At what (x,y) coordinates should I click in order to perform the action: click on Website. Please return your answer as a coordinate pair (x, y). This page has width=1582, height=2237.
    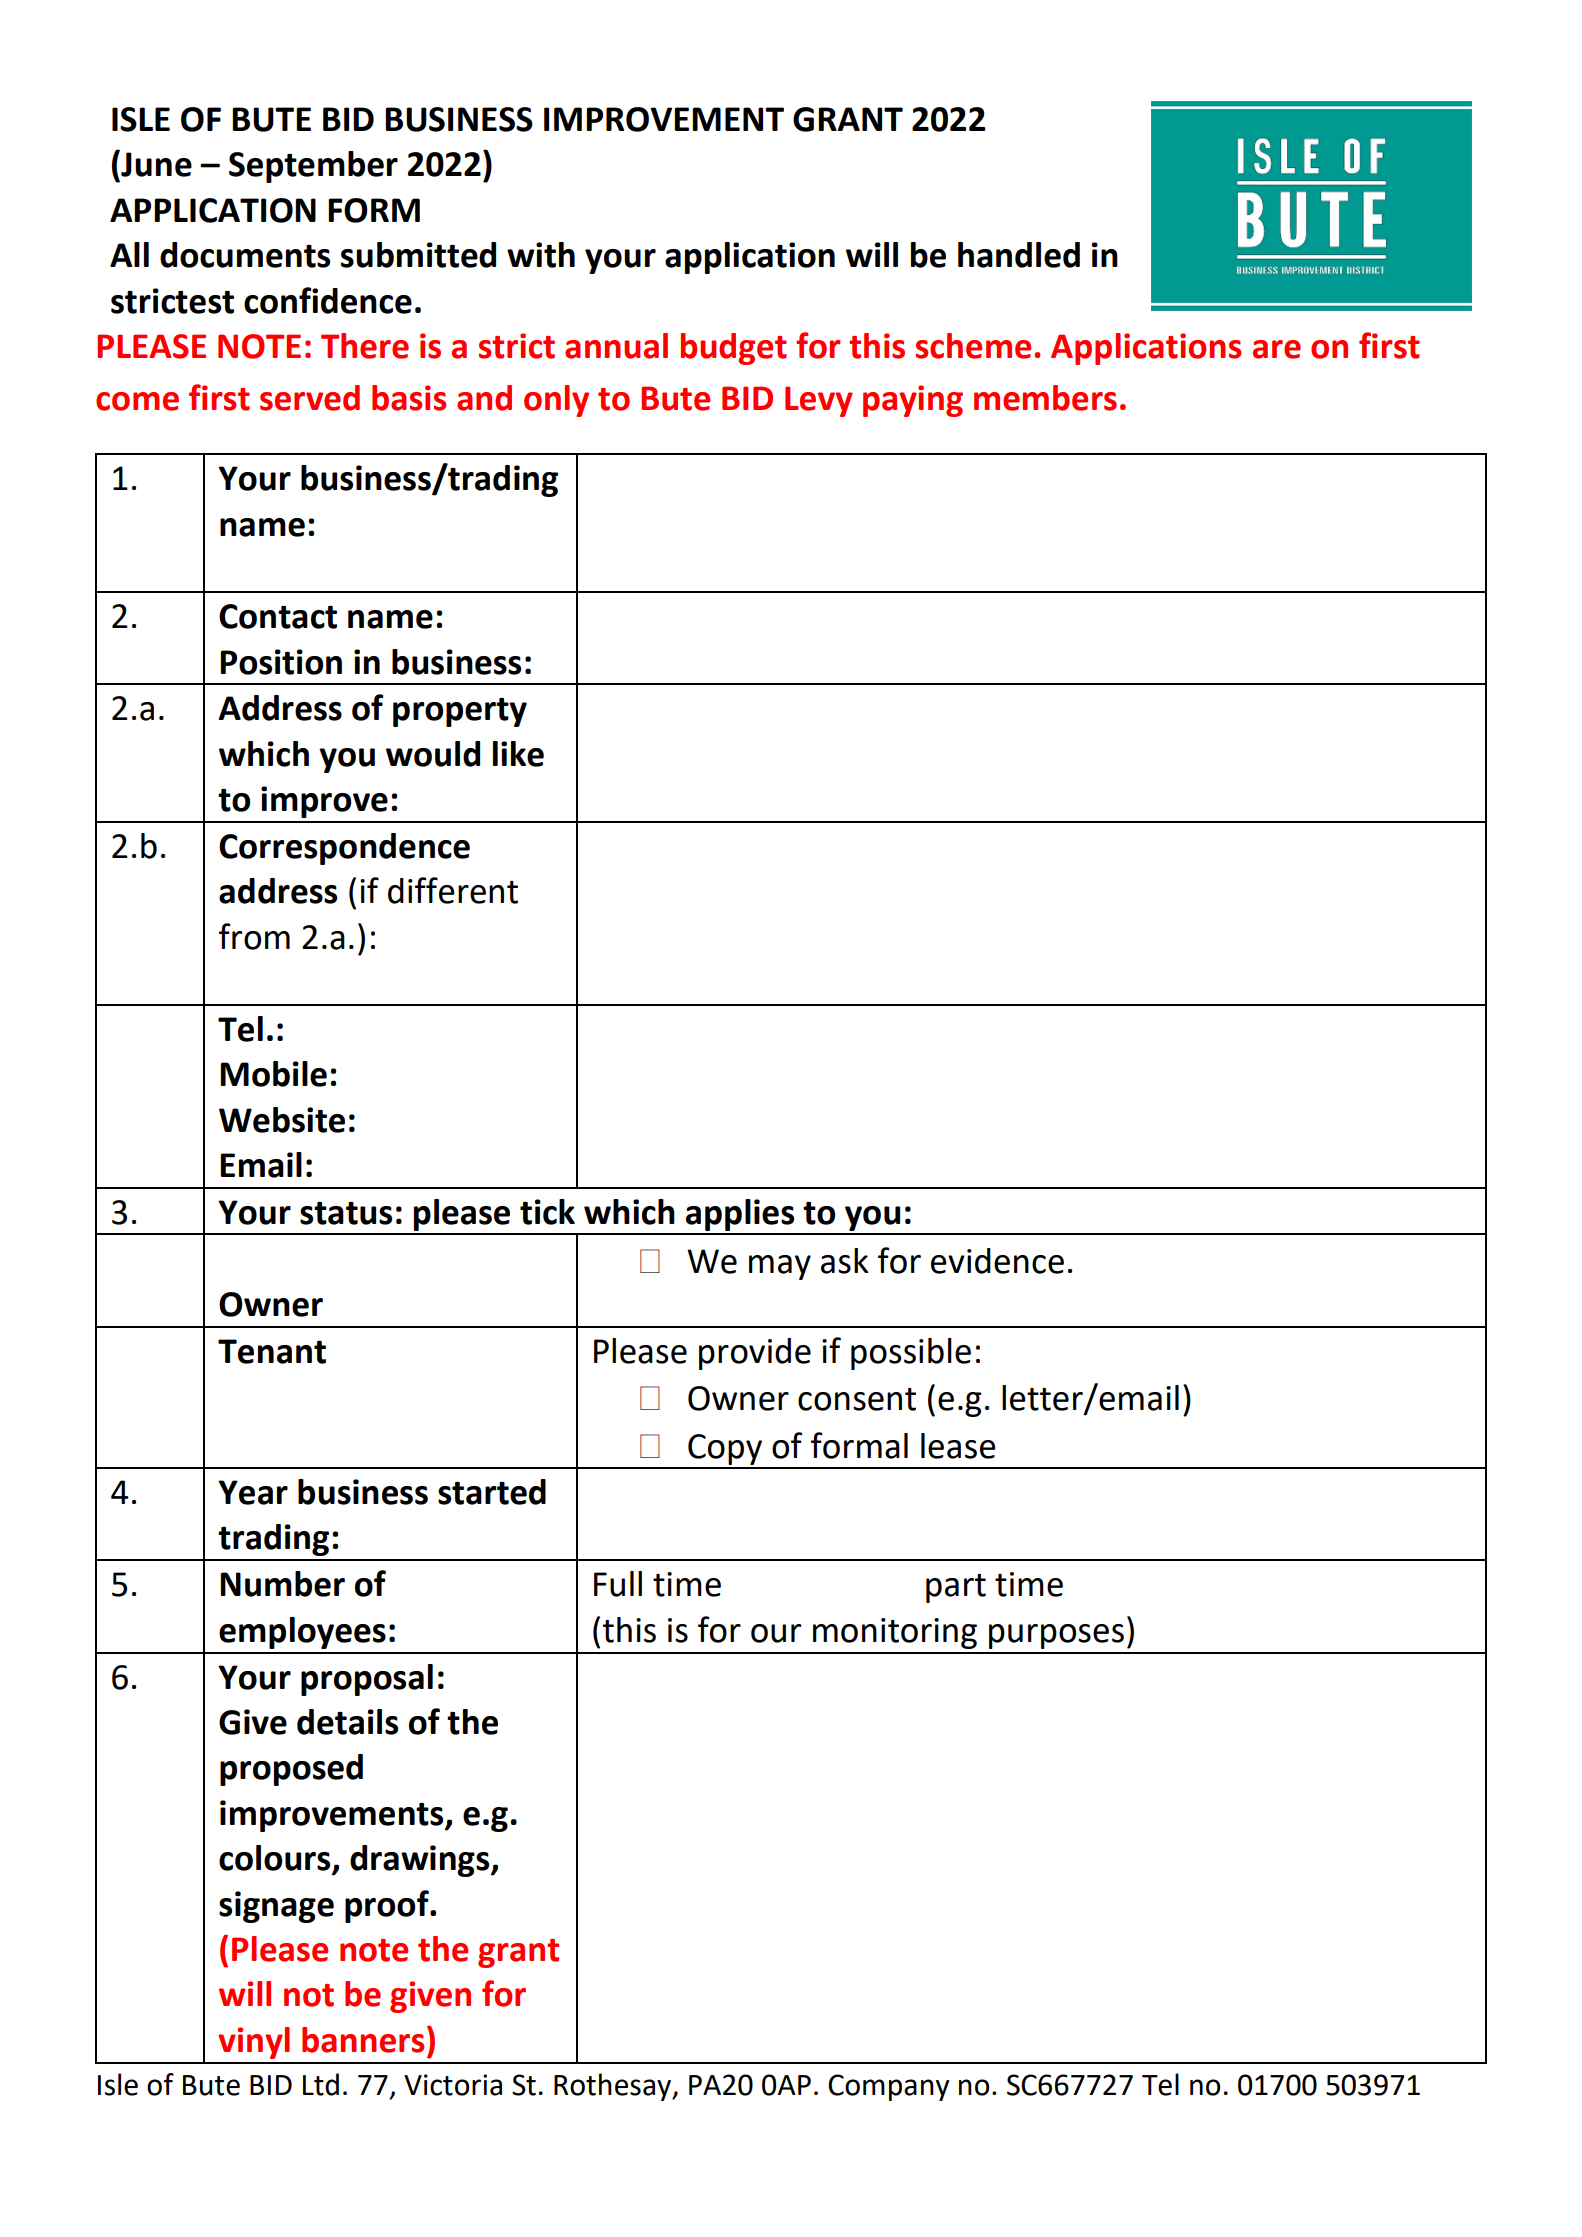
    Looking at the image, I should click on (282, 1120).
